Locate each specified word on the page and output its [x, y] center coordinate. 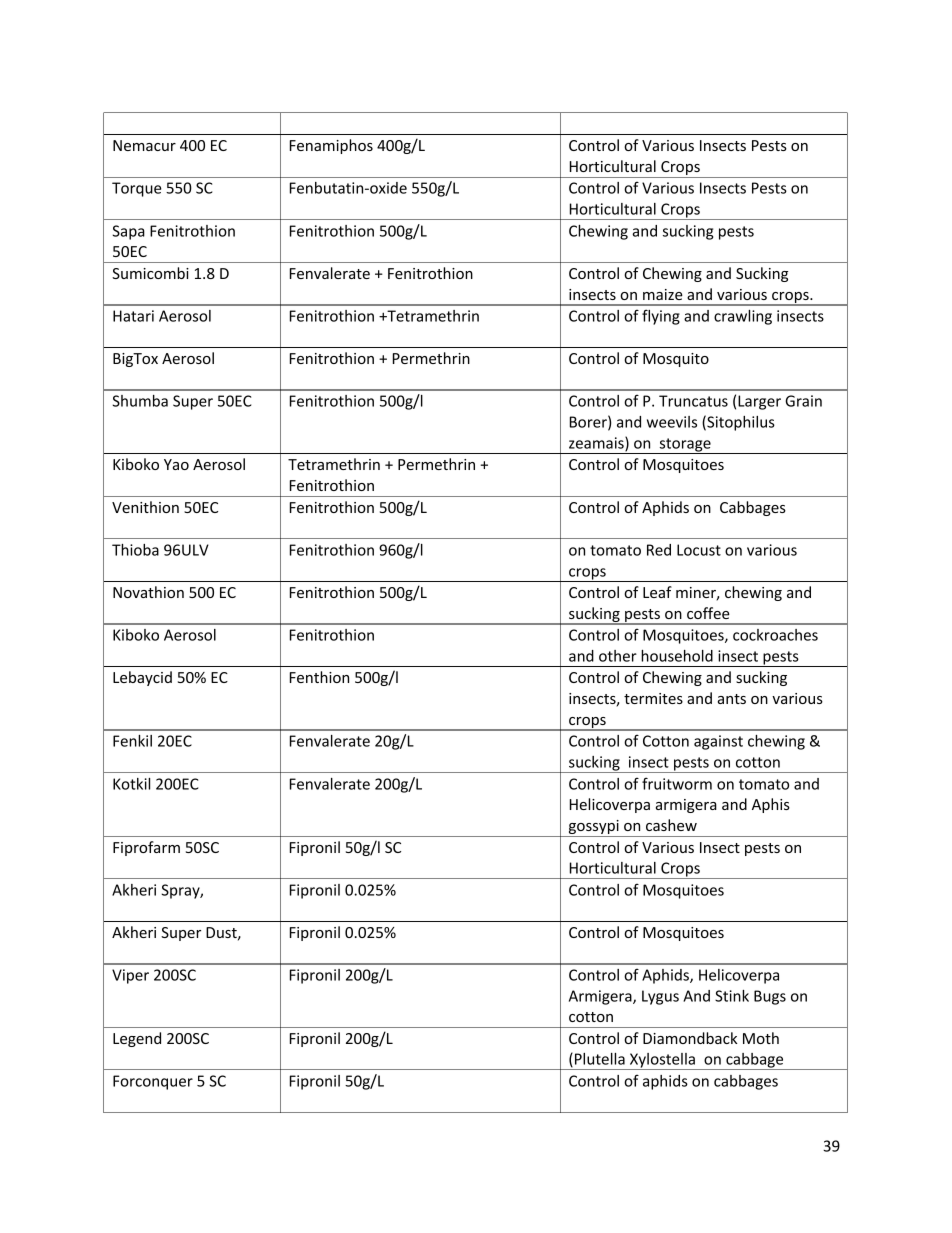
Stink [732, 996]
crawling [743, 317]
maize [663, 294]
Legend [137, 1039]
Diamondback [690, 1038]
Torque [137, 189]
